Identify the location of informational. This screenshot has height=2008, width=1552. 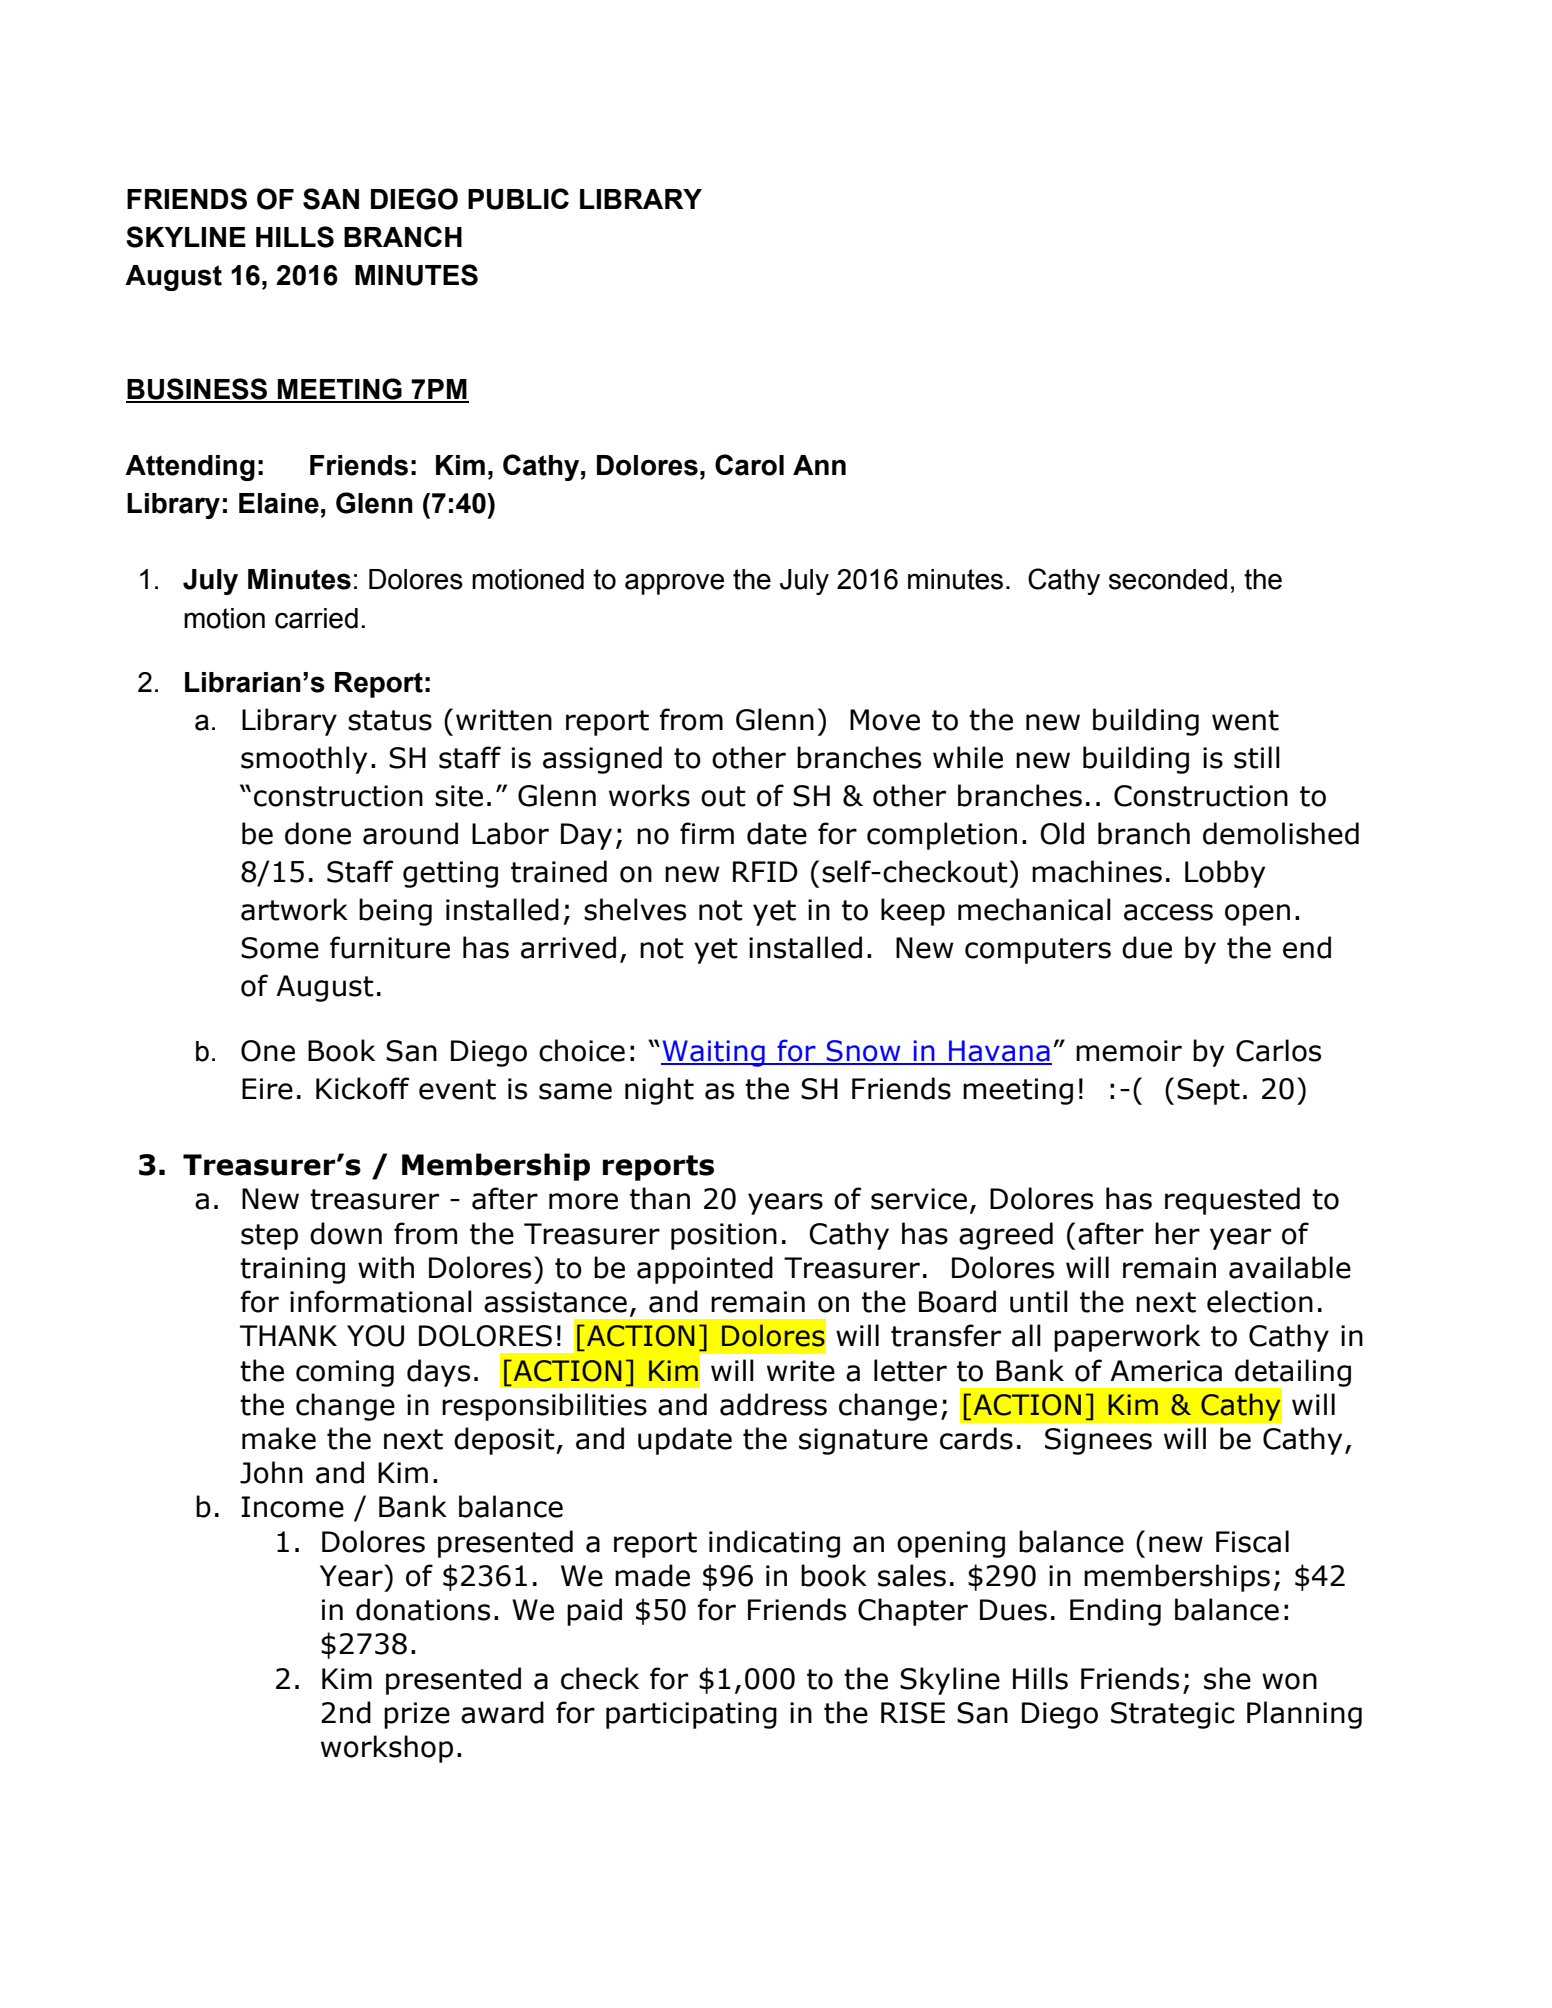
(381, 1301).
